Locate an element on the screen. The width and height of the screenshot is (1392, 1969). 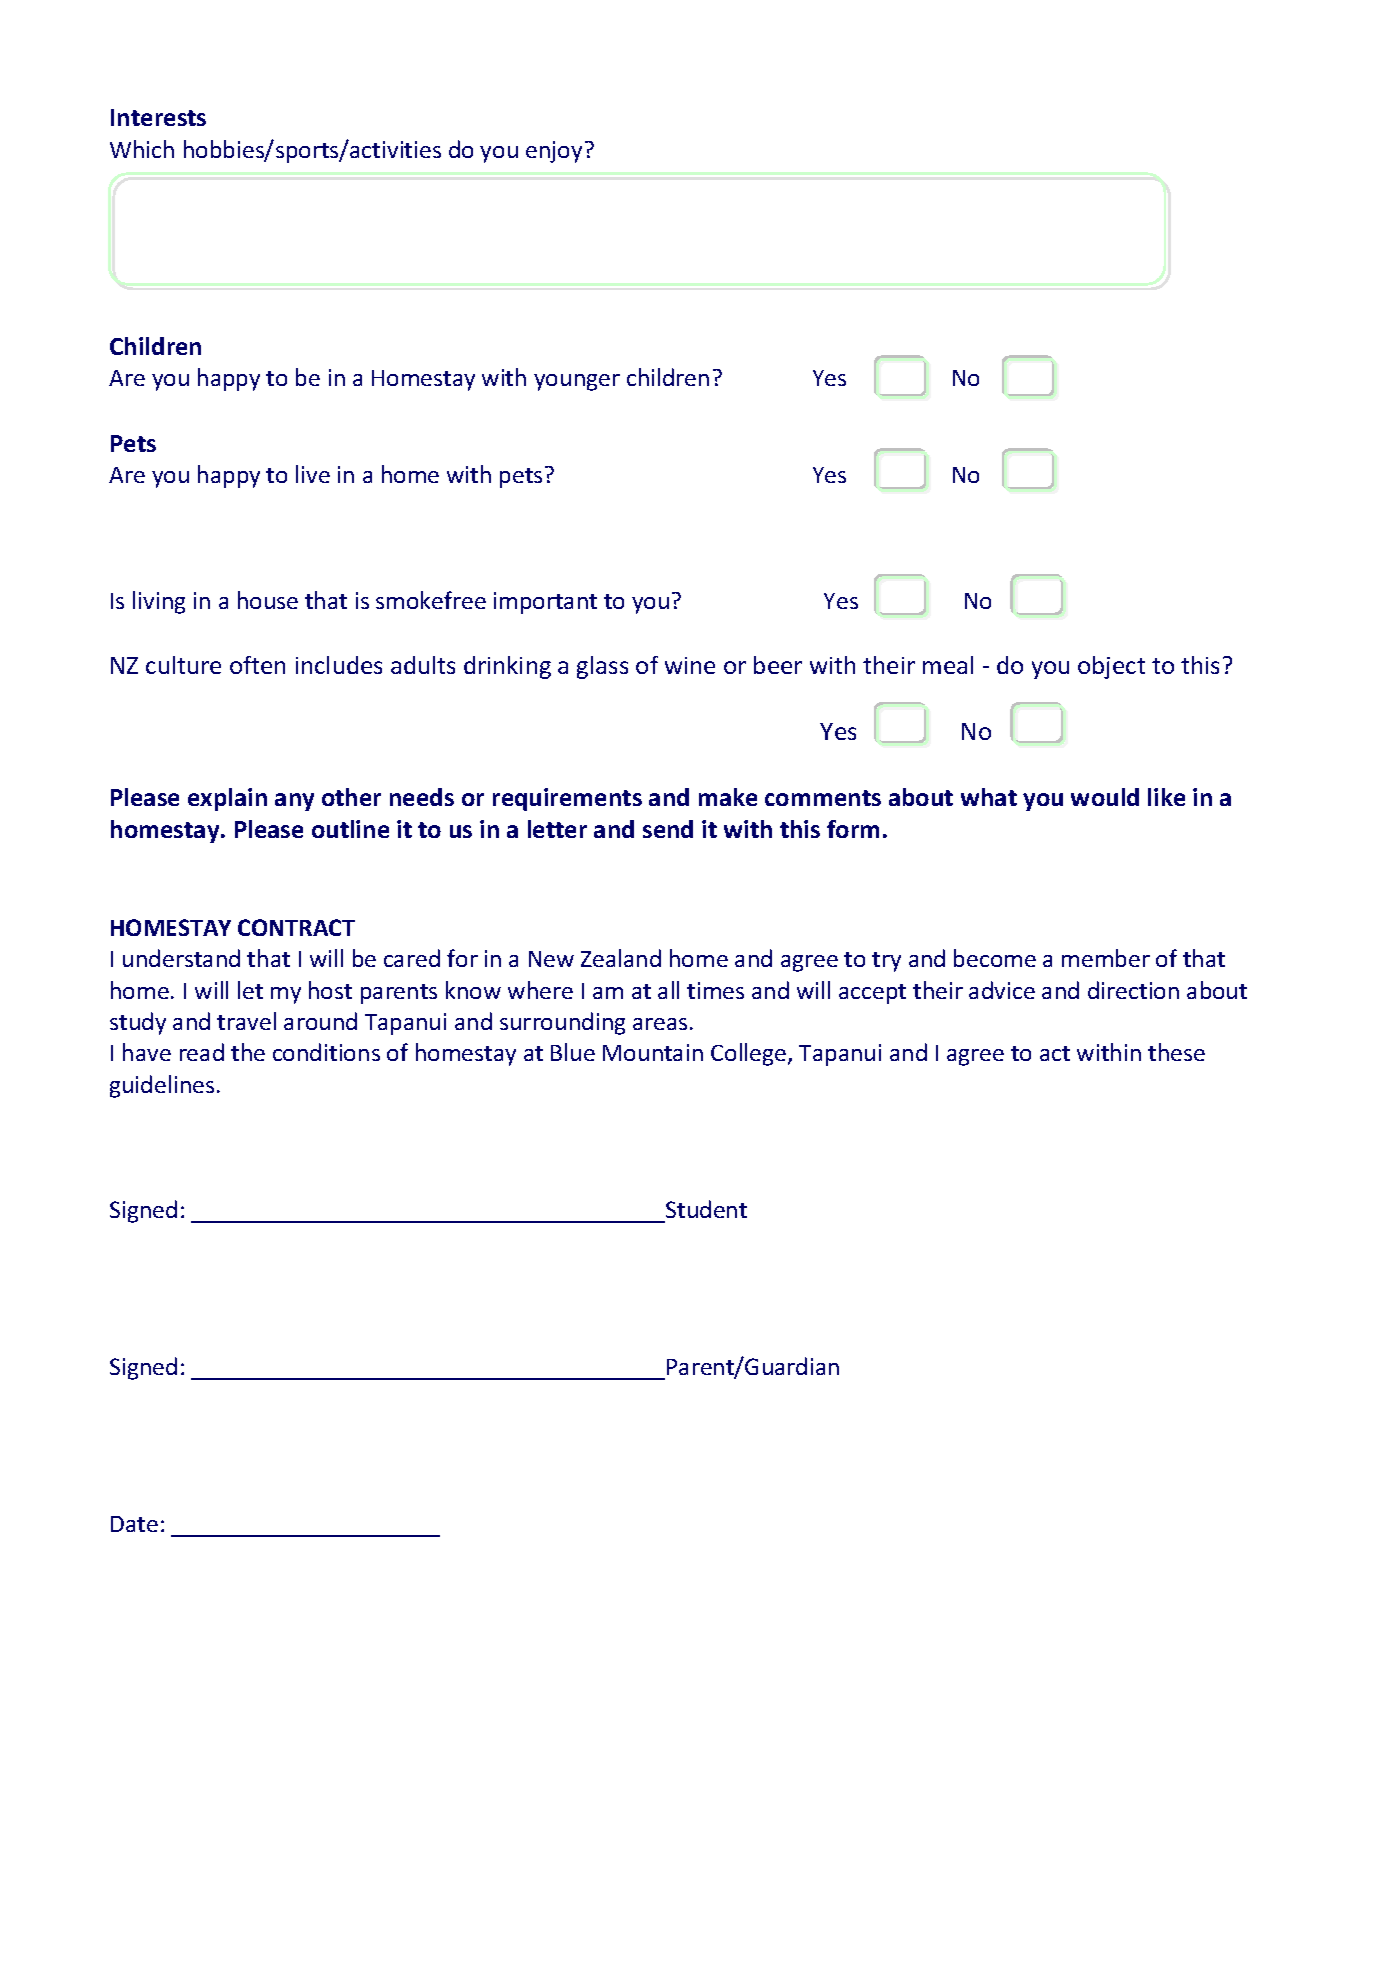
wine is located at coordinates (690, 665).
